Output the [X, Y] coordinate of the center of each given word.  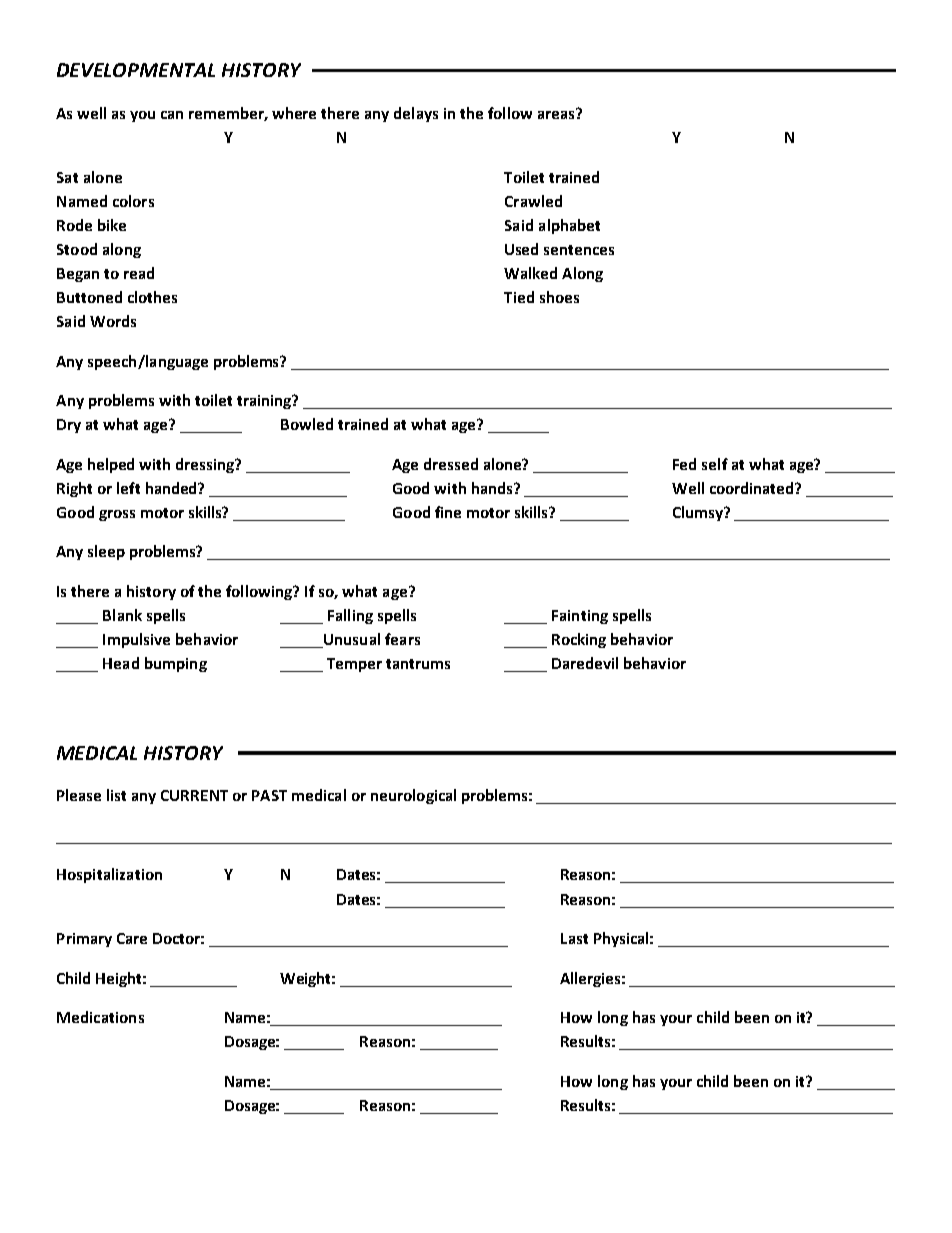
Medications [100, 1017]
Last [574, 938]
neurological [413, 796]
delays [416, 114]
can [172, 115]
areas [557, 113]
